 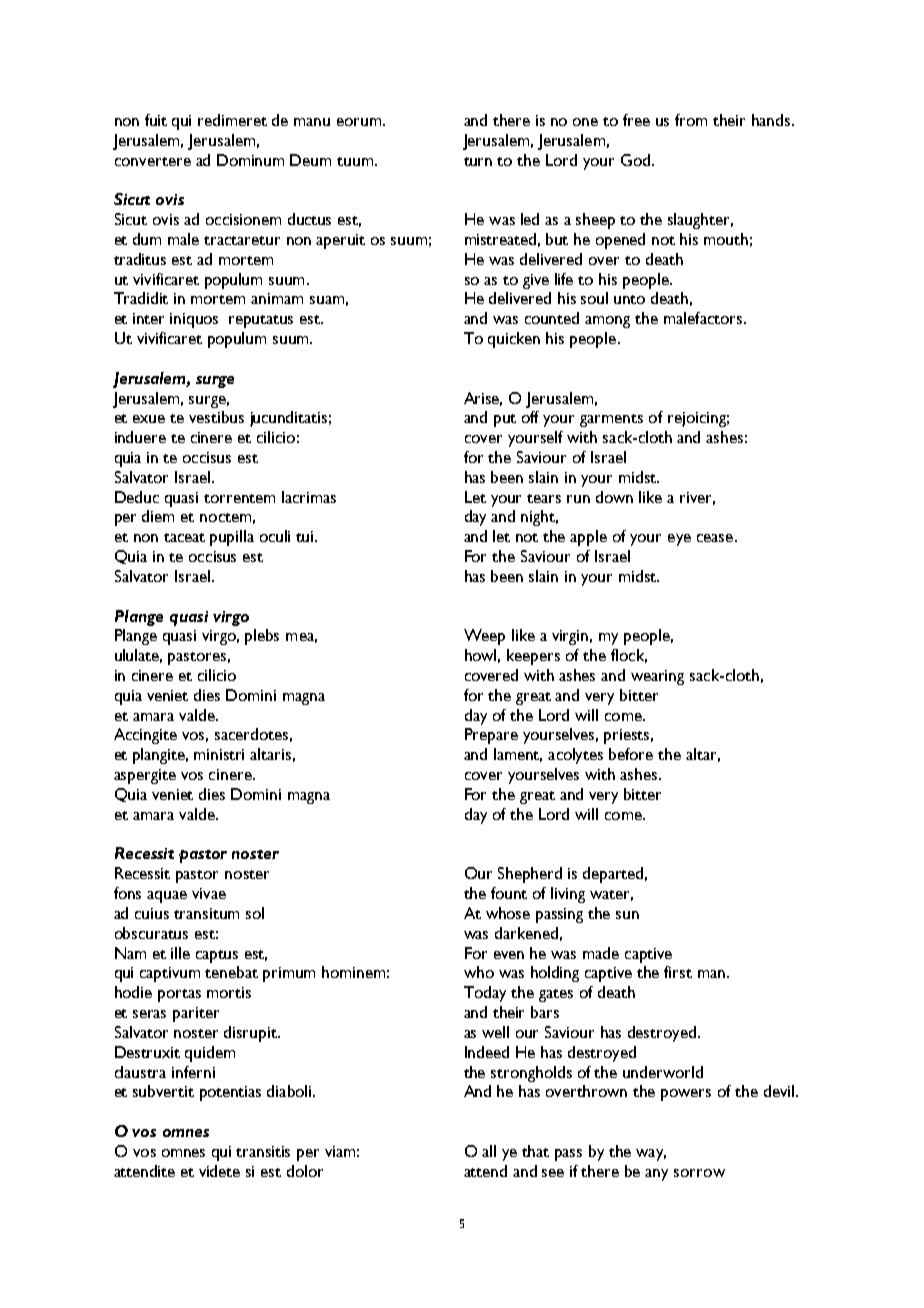 What do you see at coordinates (629, 299) in the document?
I see `unto` at bounding box center [629, 299].
